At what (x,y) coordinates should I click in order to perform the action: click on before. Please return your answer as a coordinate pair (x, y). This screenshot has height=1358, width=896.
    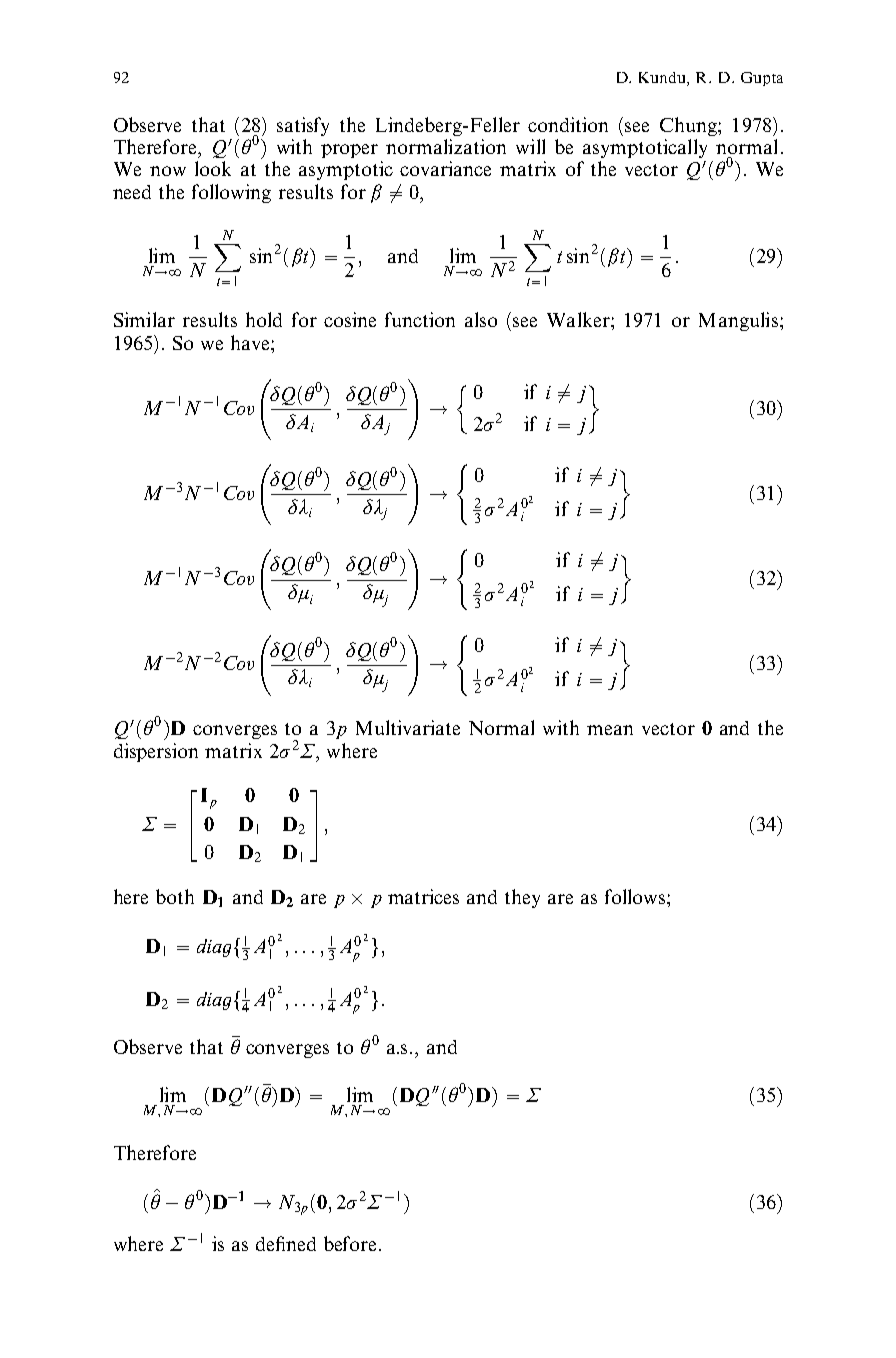
    Looking at the image, I should click on (350, 1243).
